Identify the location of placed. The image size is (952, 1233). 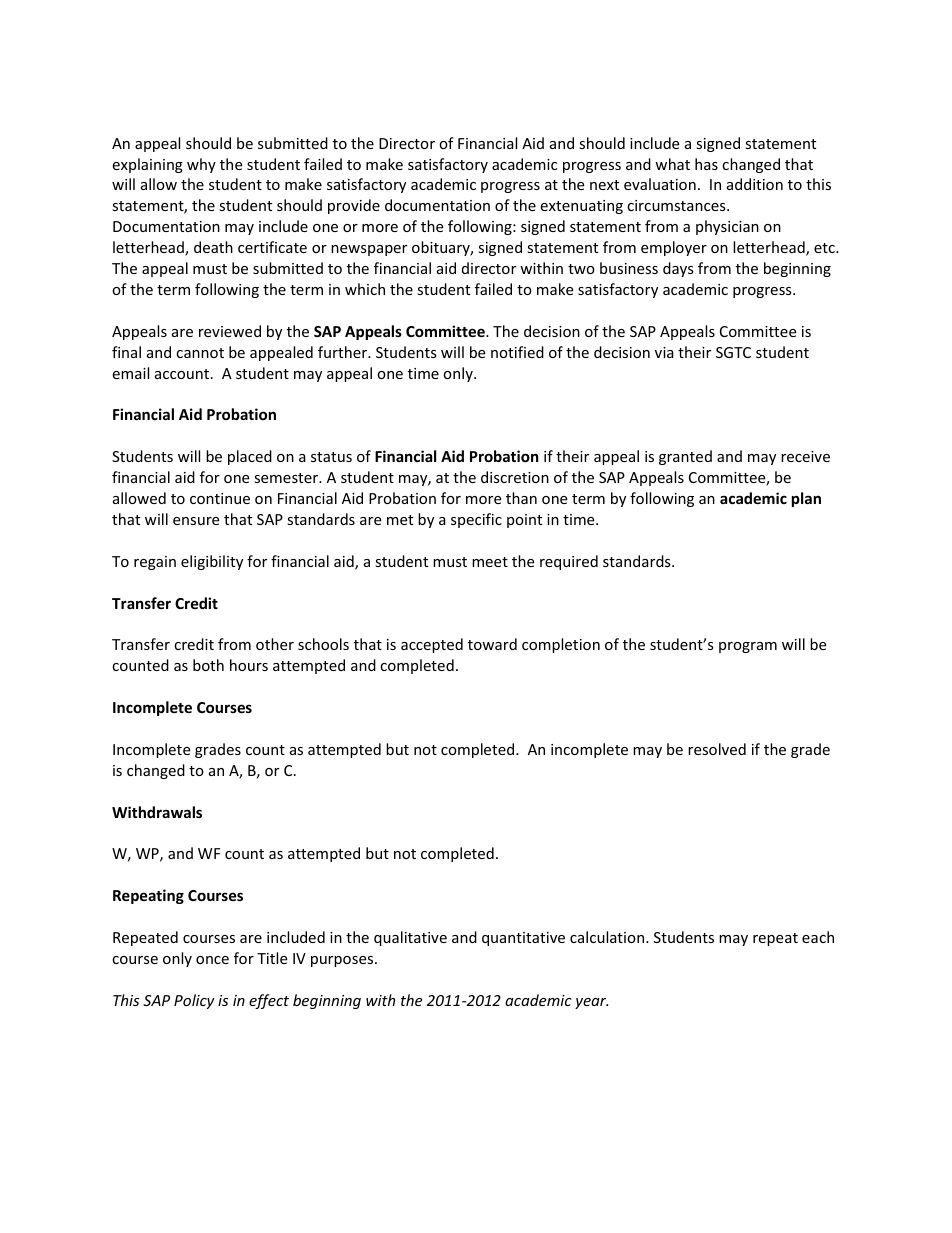
(250, 457).
